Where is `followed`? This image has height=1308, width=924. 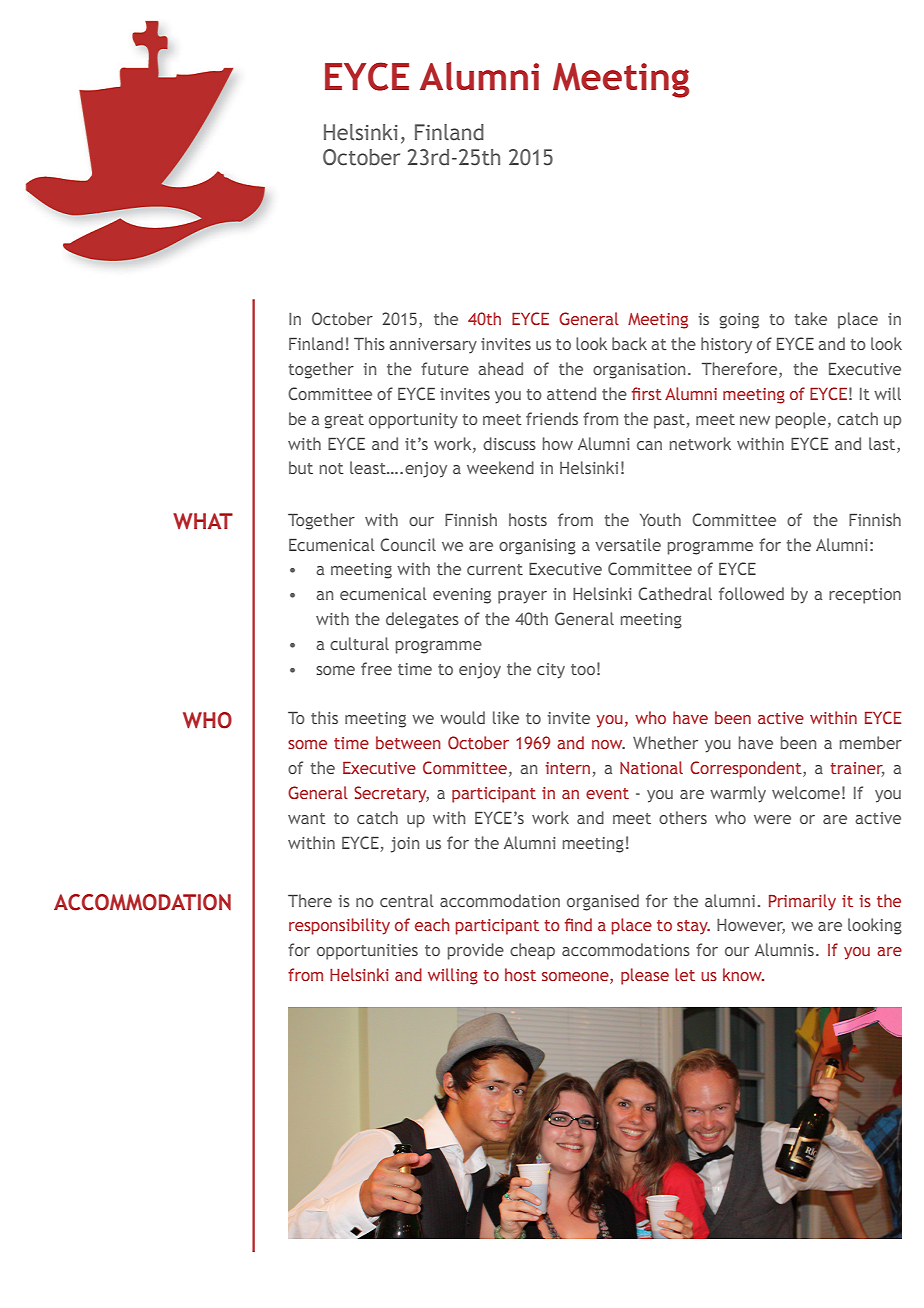 followed is located at coordinates (751, 593).
